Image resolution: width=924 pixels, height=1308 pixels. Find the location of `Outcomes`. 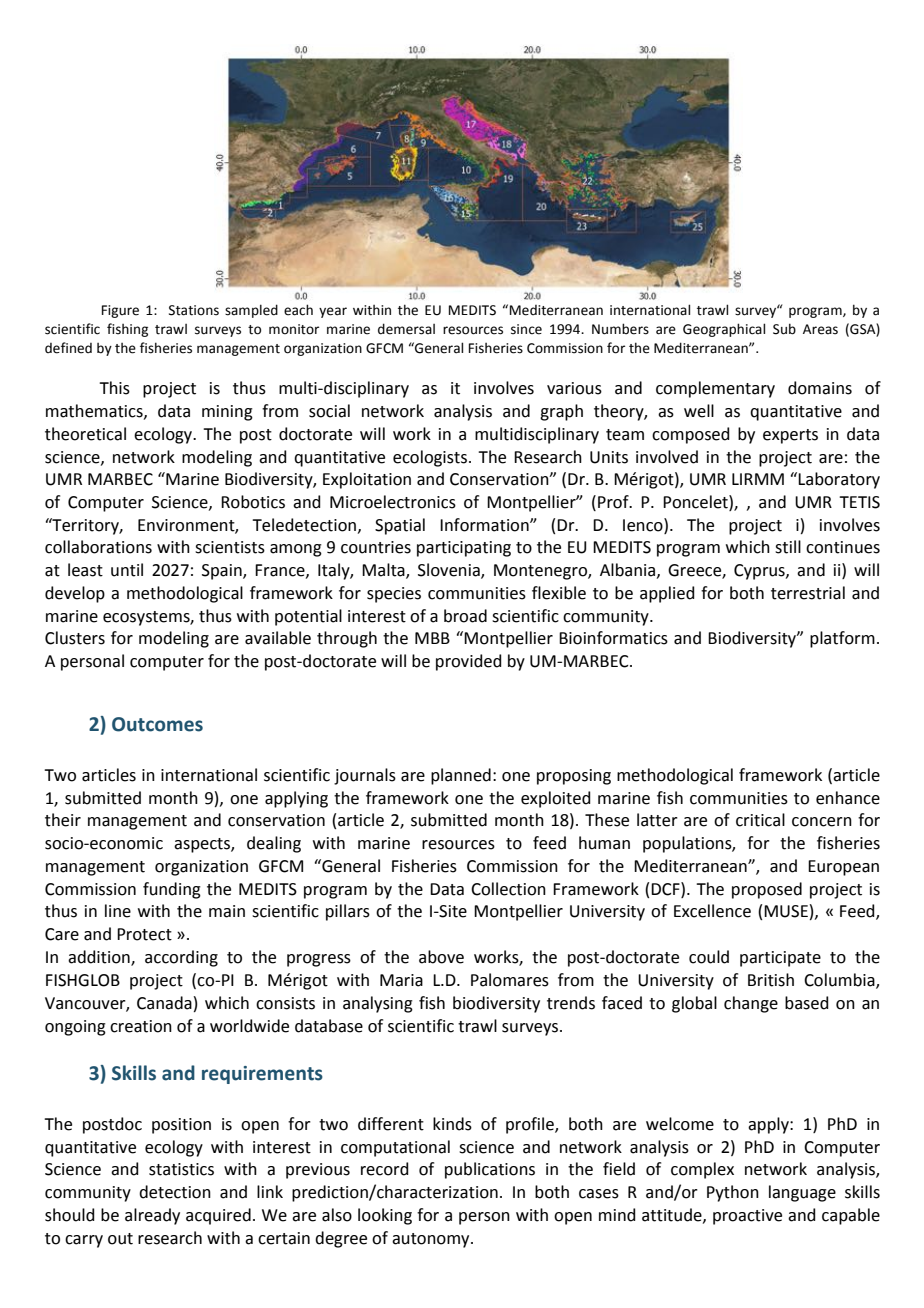

Outcomes is located at coordinates (157, 724).
